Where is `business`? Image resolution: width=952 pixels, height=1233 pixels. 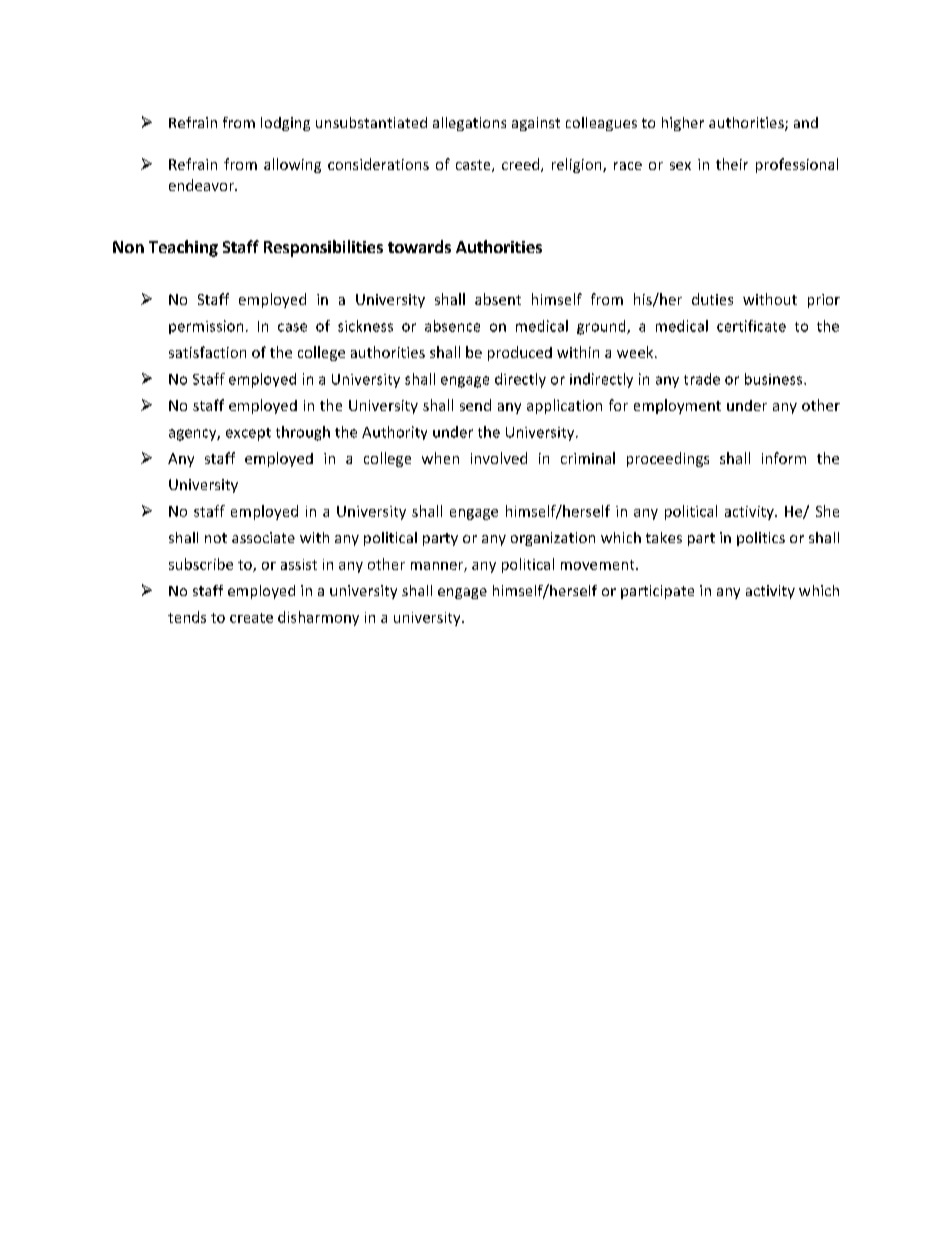 business is located at coordinates (775, 379).
